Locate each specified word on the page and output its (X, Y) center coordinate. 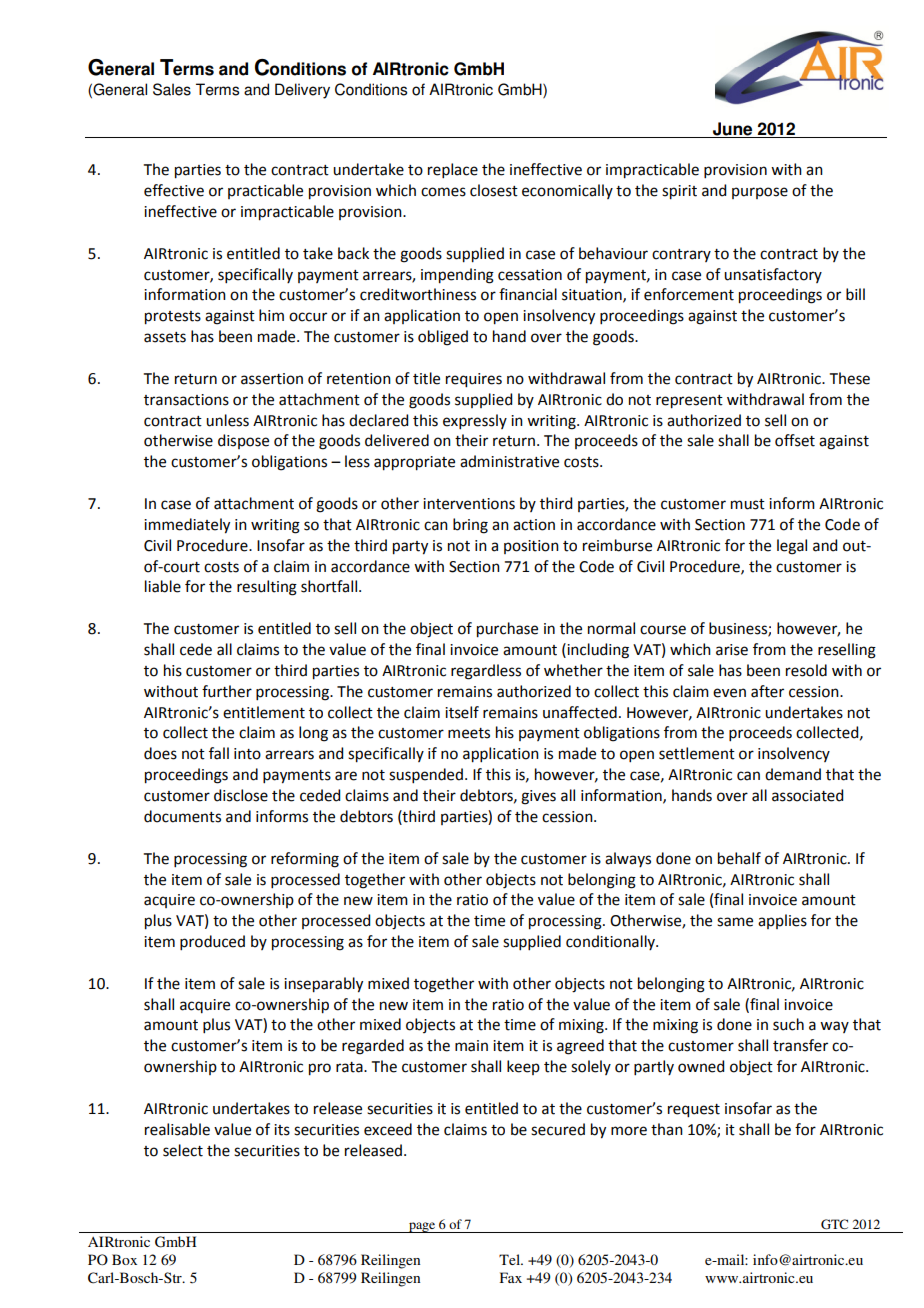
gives (538, 797)
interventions (469, 504)
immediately (187, 526)
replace (453, 170)
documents (182, 816)
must (748, 504)
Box (124, 1259)
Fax (511, 1277)
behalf (739, 858)
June (732, 129)
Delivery (302, 91)
